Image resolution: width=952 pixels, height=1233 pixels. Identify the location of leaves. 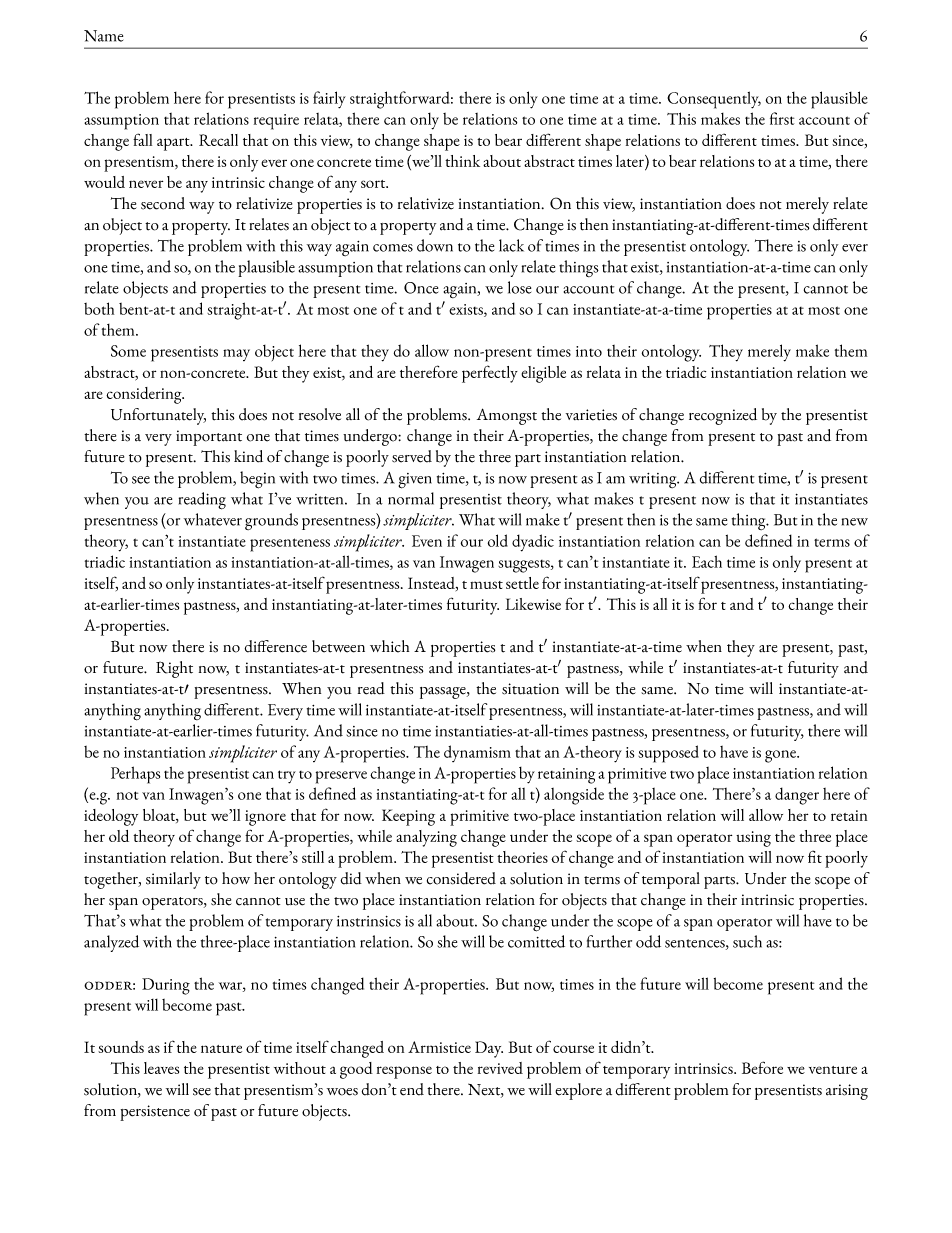
(161, 1068).
